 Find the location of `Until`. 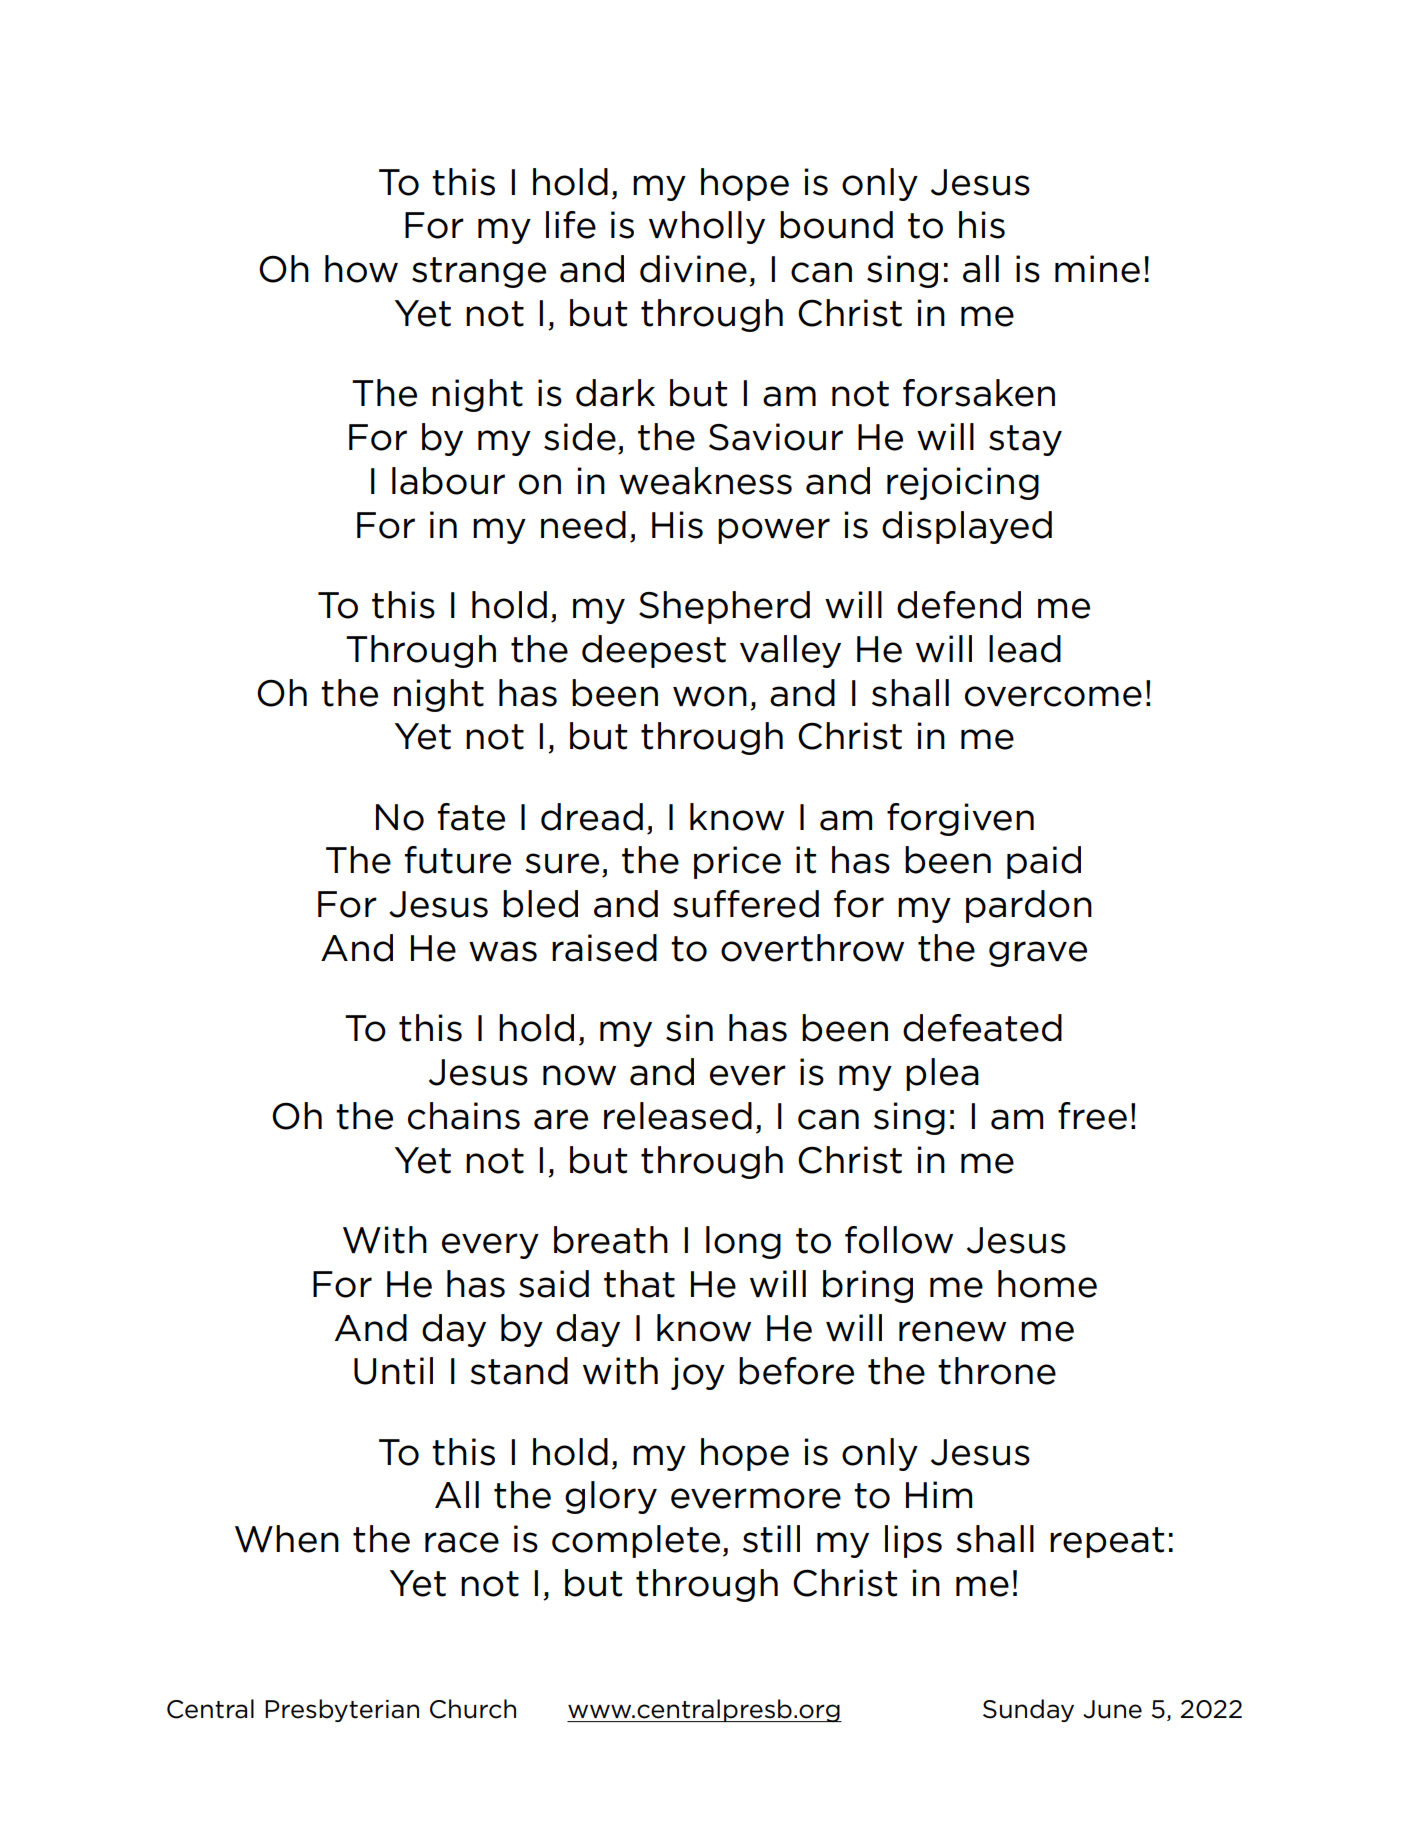

Until is located at coordinates (393, 1371).
